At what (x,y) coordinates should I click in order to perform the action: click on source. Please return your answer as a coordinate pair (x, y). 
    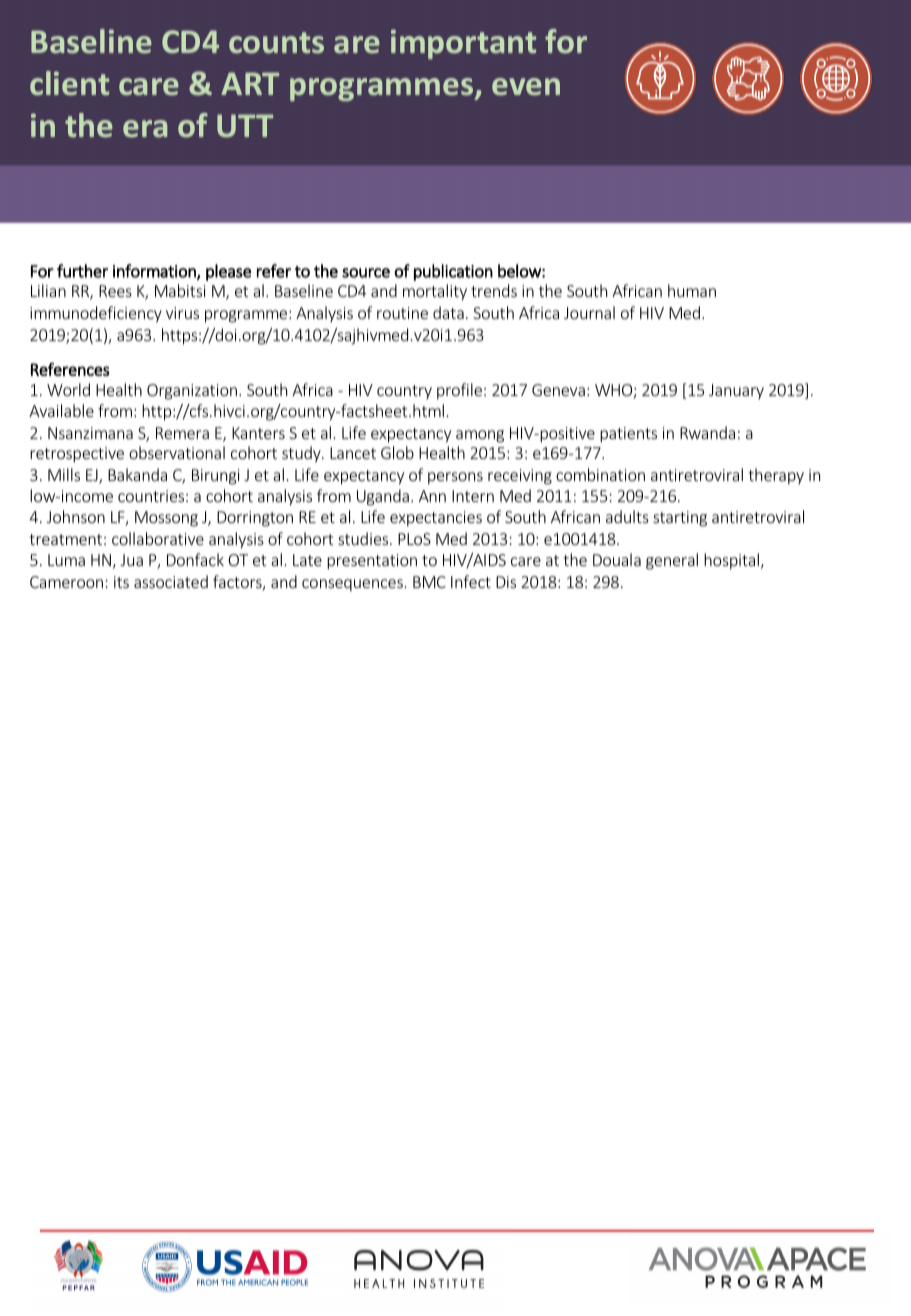
    Looking at the image, I should click on (366, 273).
